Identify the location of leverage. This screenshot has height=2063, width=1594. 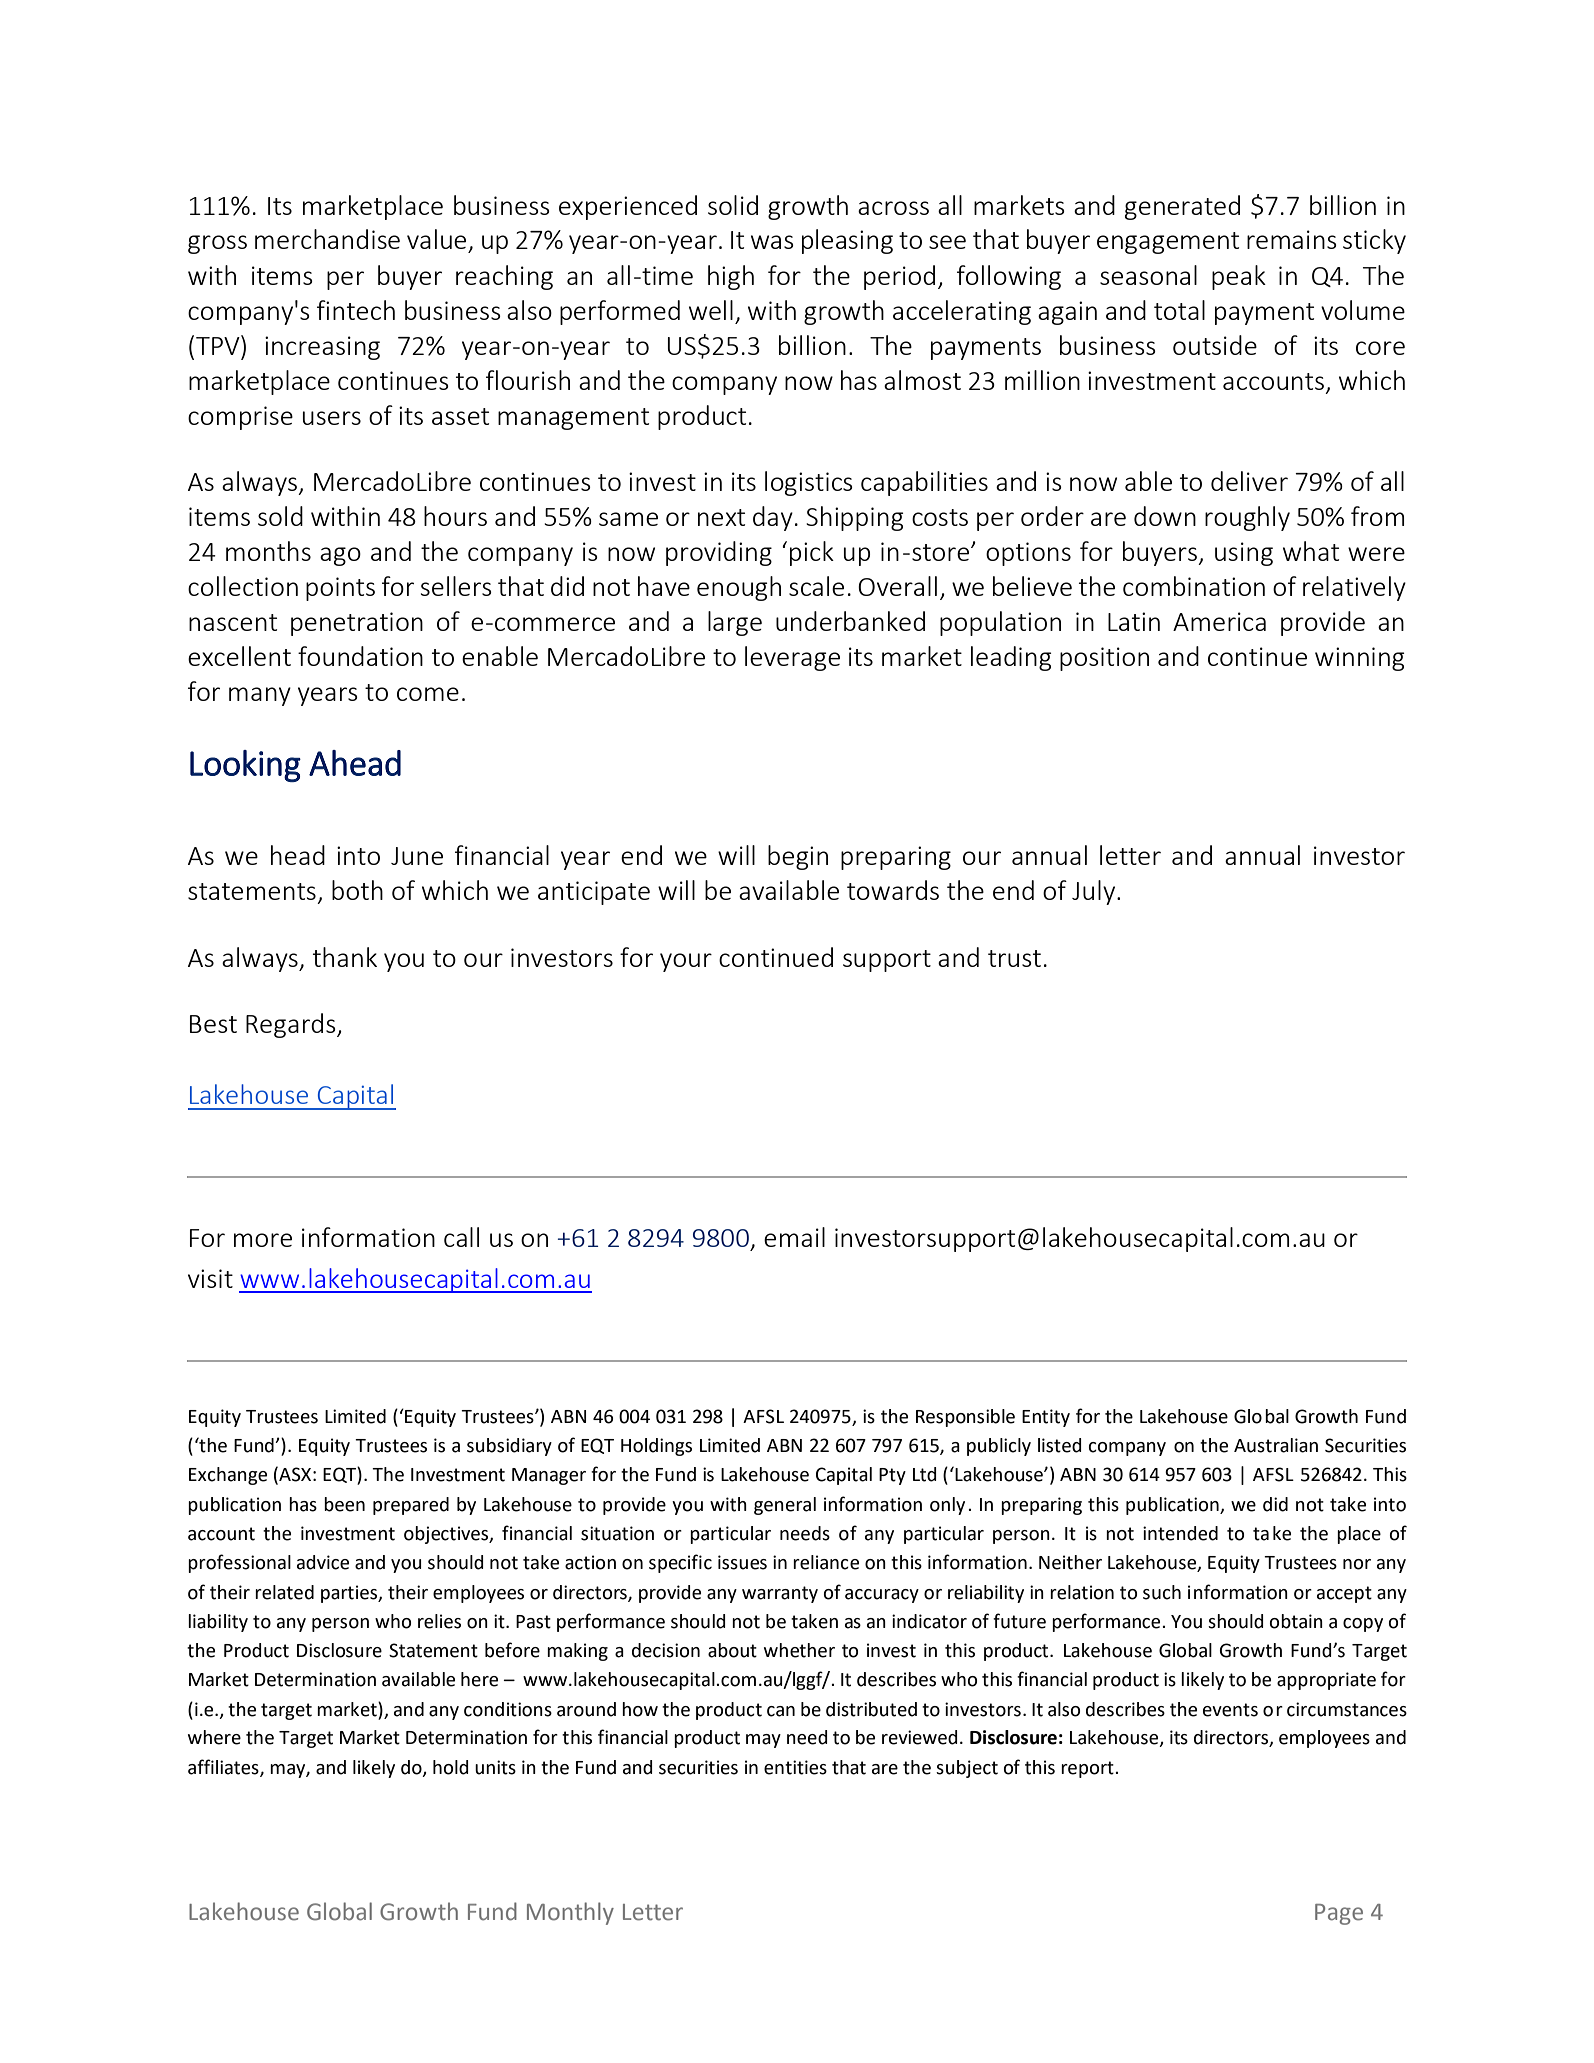
(792, 658).
